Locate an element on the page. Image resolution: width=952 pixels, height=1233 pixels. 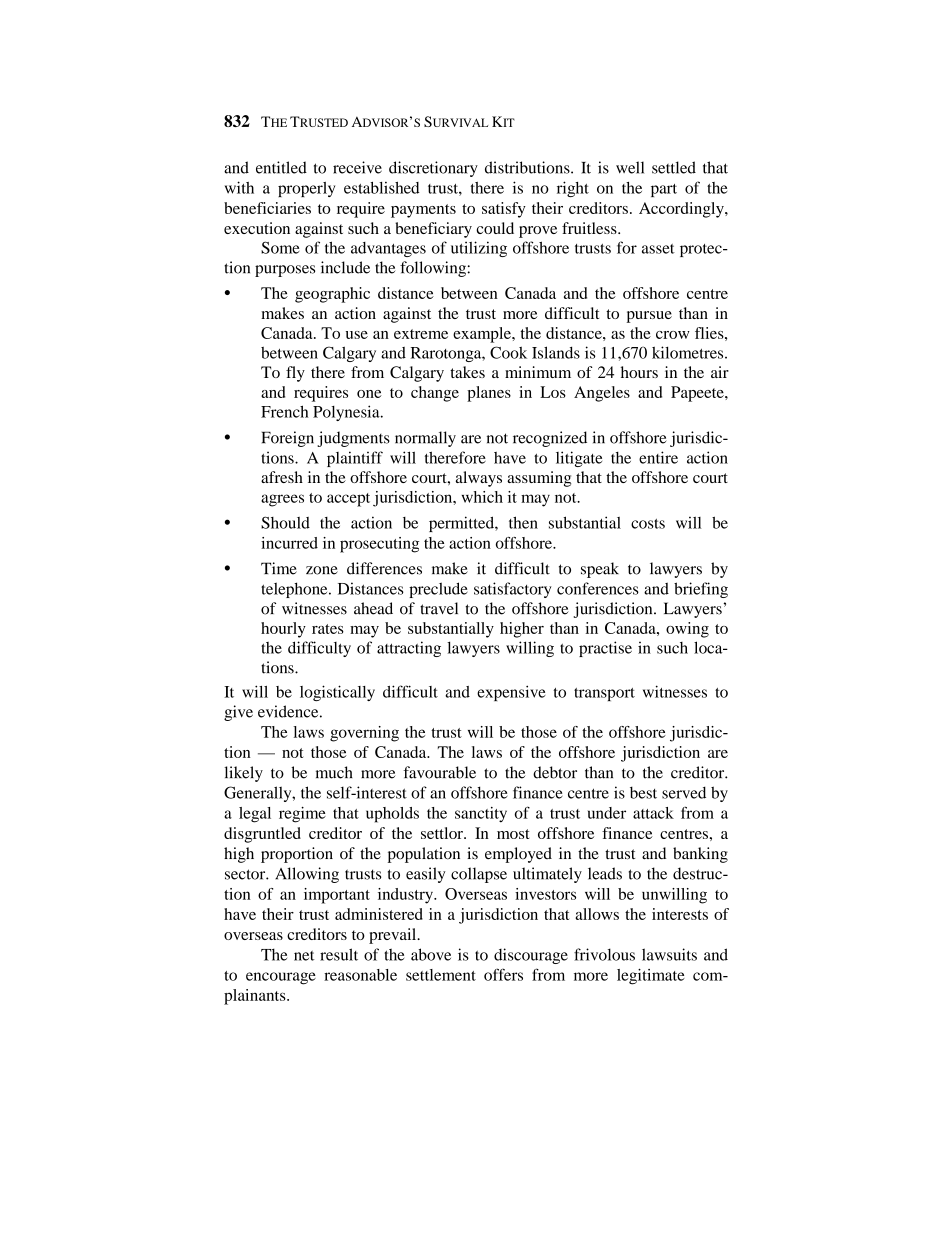
legitimate is located at coordinates (651, 976).
